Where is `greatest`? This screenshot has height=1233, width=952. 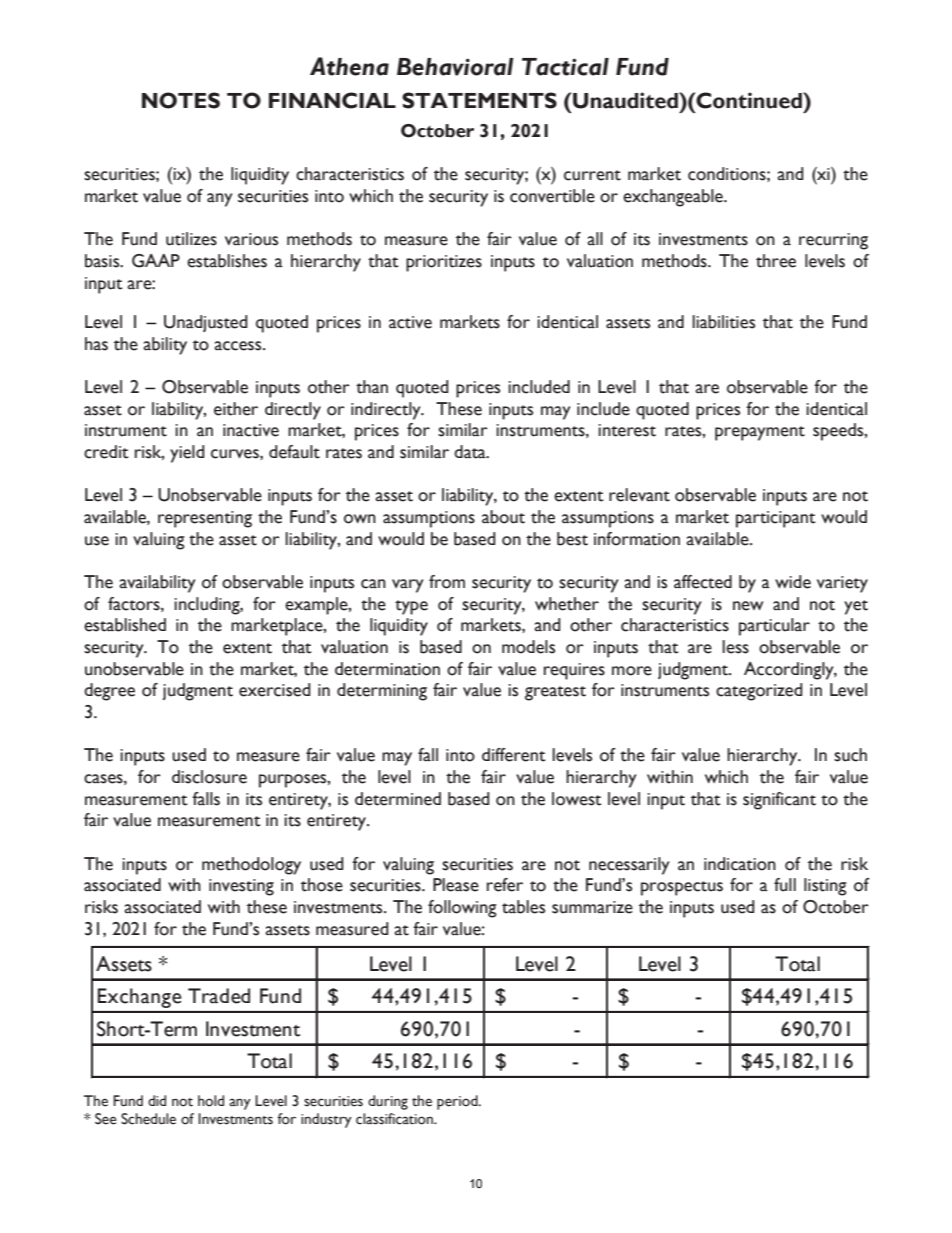
greatest is located at coordinates (555, 693).
